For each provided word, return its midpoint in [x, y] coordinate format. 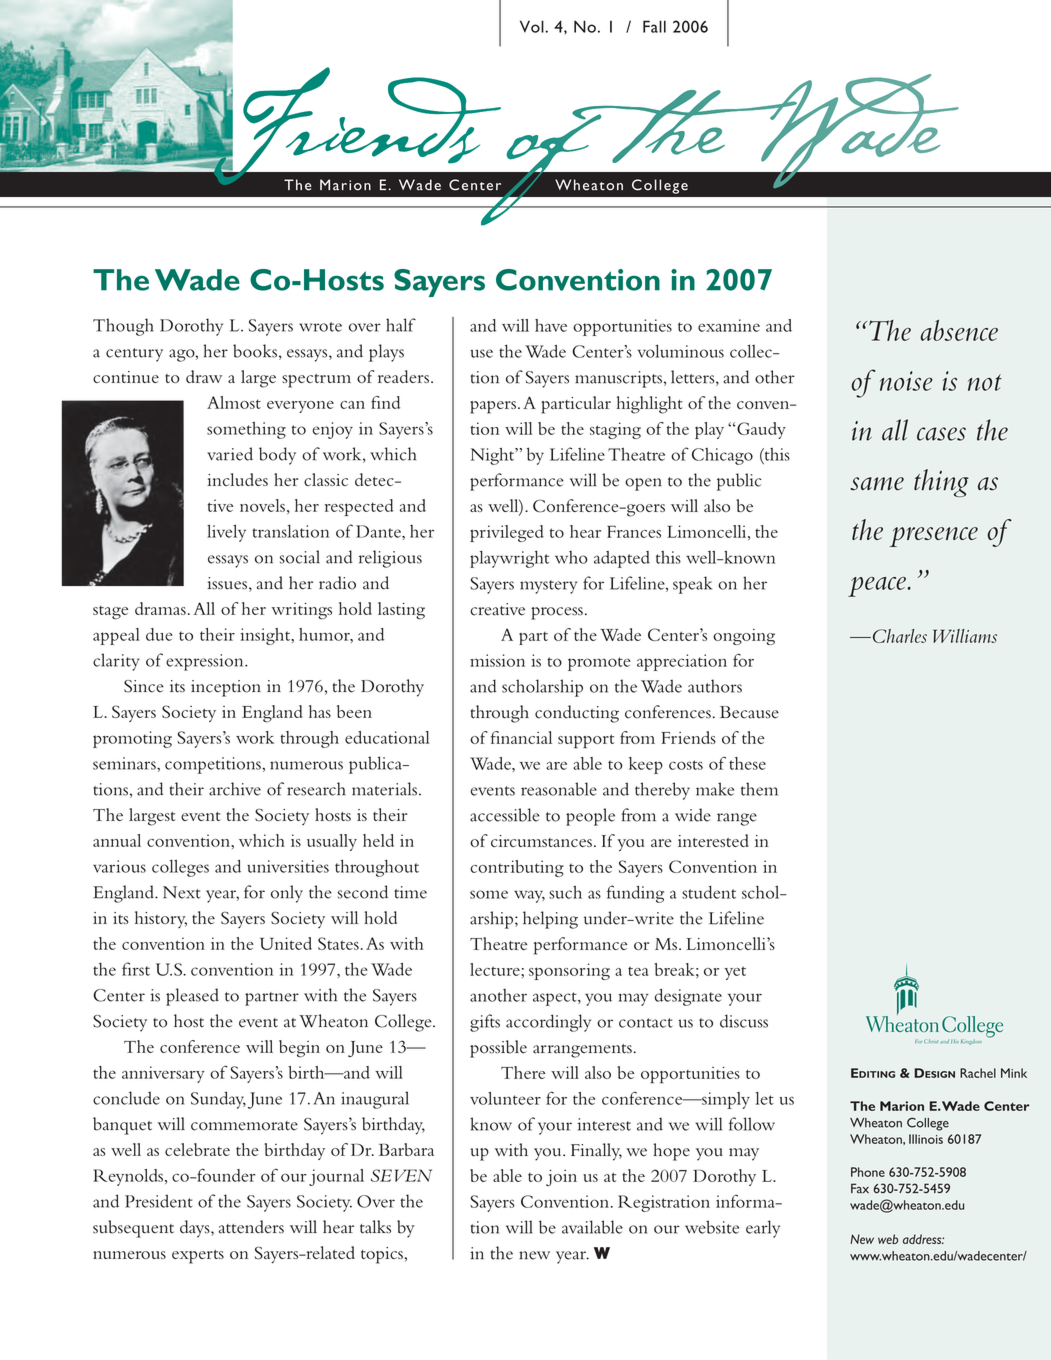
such [565, 892]
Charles [898, 636]
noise [906, 381]
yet [735, 973]
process [557, 613]
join [561, 1177]
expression [206, 662]
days [196, 1229]
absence [959, 330]
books [255, 351]
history [161, 919]
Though [123, 327]
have [551, 325]
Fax [860, 1188]
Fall [654, 26]
